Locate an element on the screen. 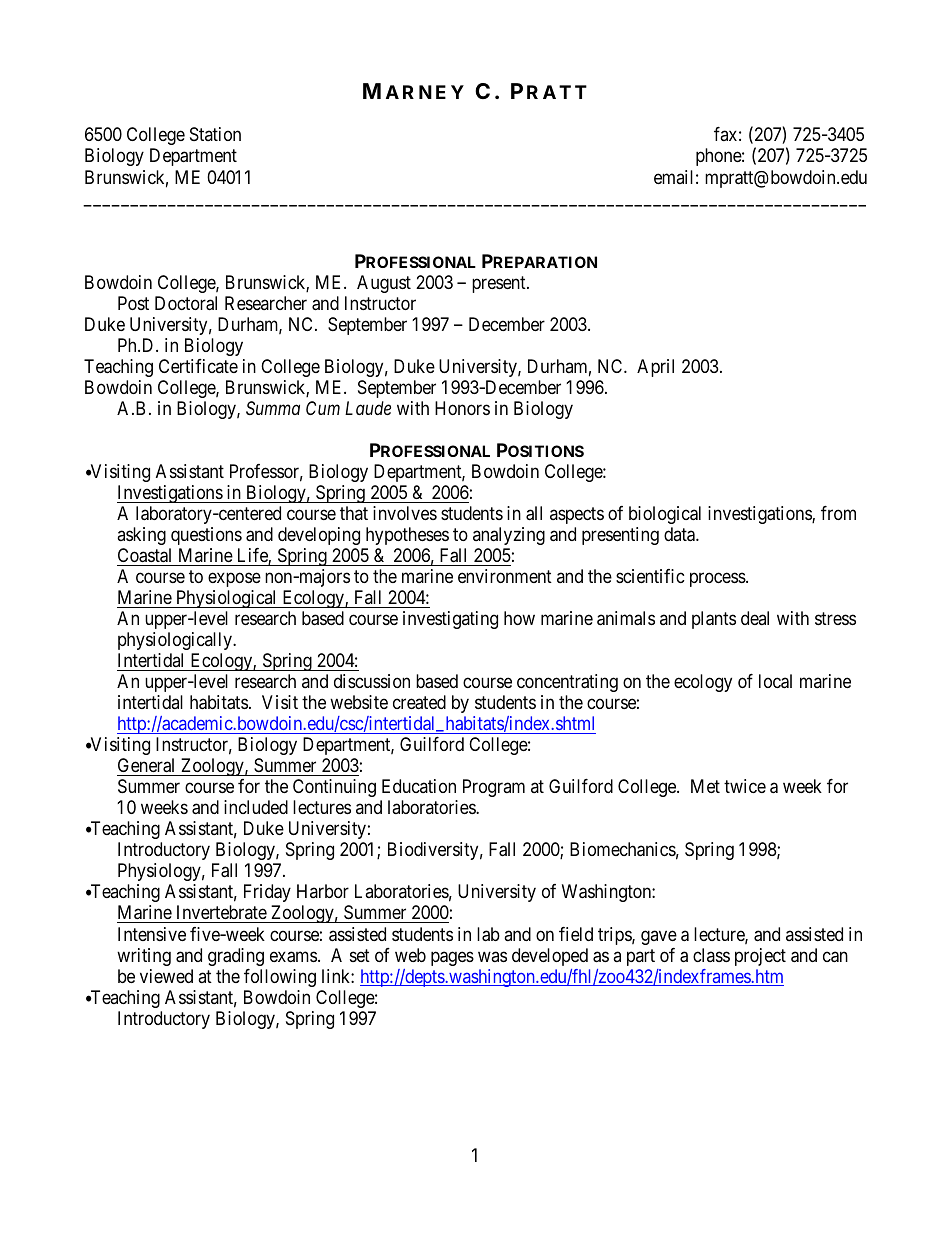 The image size is (952, 1233). questions is located at coordinates (206, 536).
